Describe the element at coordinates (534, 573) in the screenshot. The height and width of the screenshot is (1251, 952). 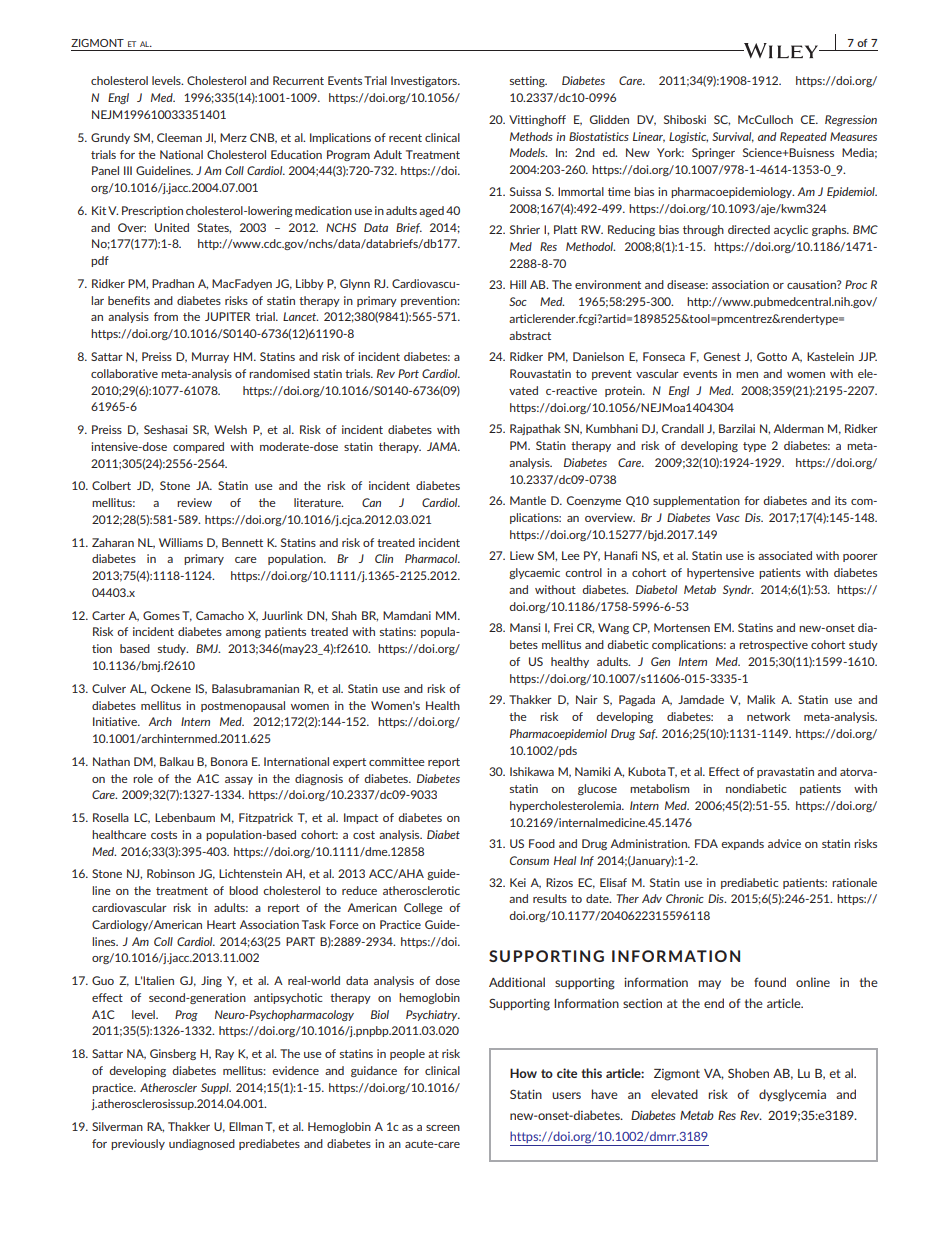
I see `glycaemic` at that location.
